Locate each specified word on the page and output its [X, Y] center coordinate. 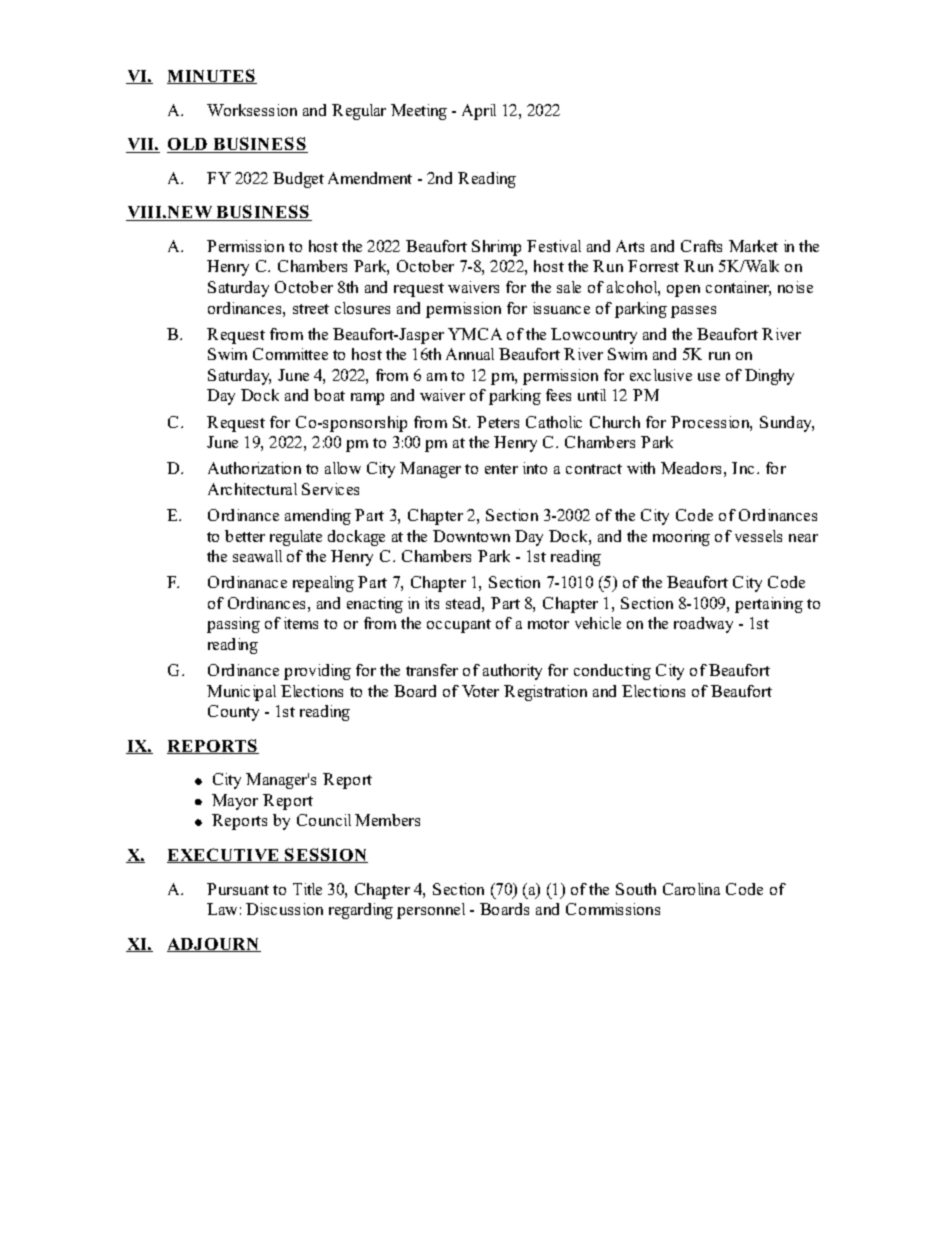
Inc [743, 468]
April [479, 112]
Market [753, 246]
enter [501, 469]
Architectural [252, 489]
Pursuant [238, 889]
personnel [431, 911]
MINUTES [212, 76]
